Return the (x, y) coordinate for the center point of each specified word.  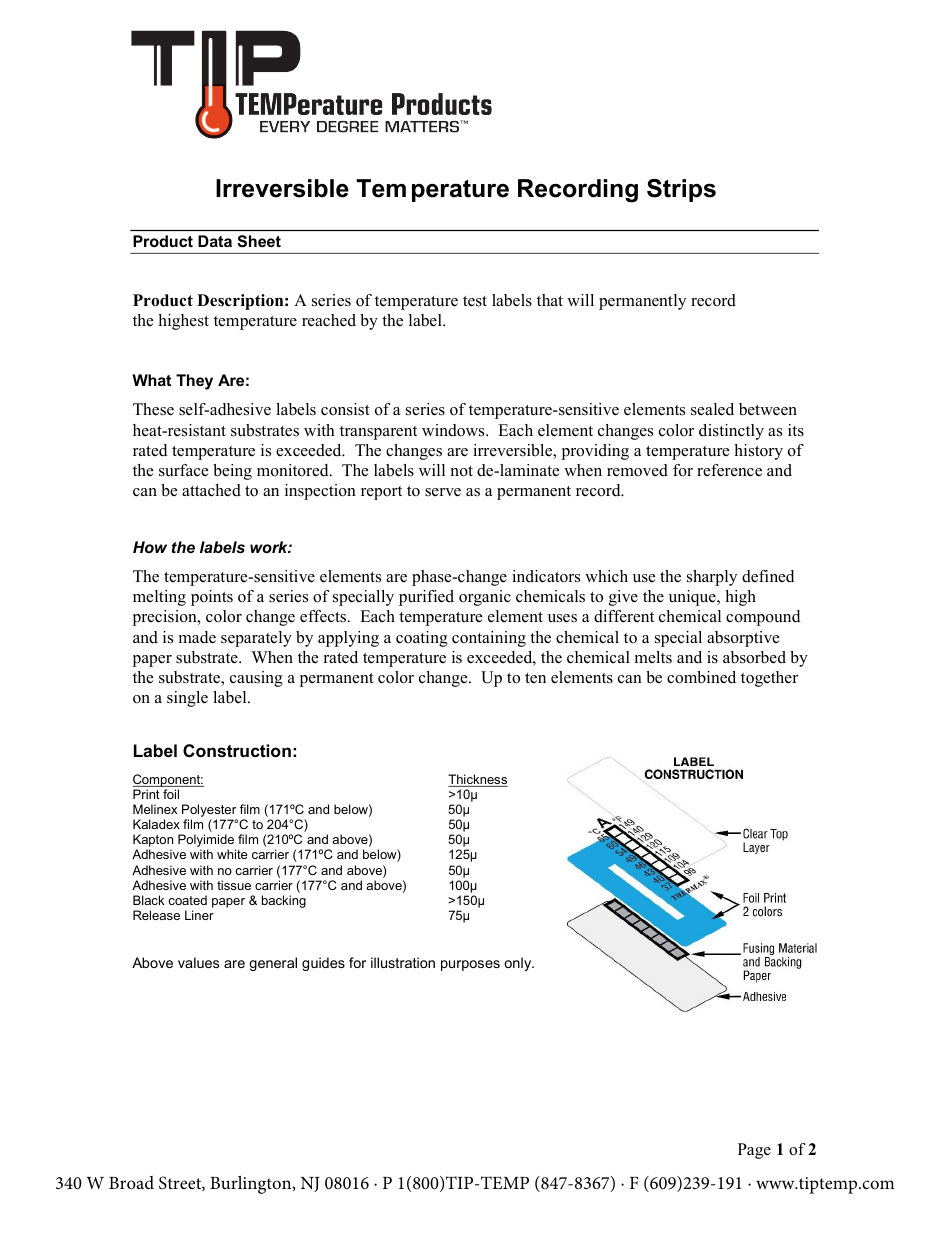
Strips (681, 190)
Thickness (478, 780)
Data (215, 241)
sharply (712, 578)
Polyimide (207, 842)
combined (701, 677)
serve (443, 492)
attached (211, 490)
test (475, 301)
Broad (131, 1182)
